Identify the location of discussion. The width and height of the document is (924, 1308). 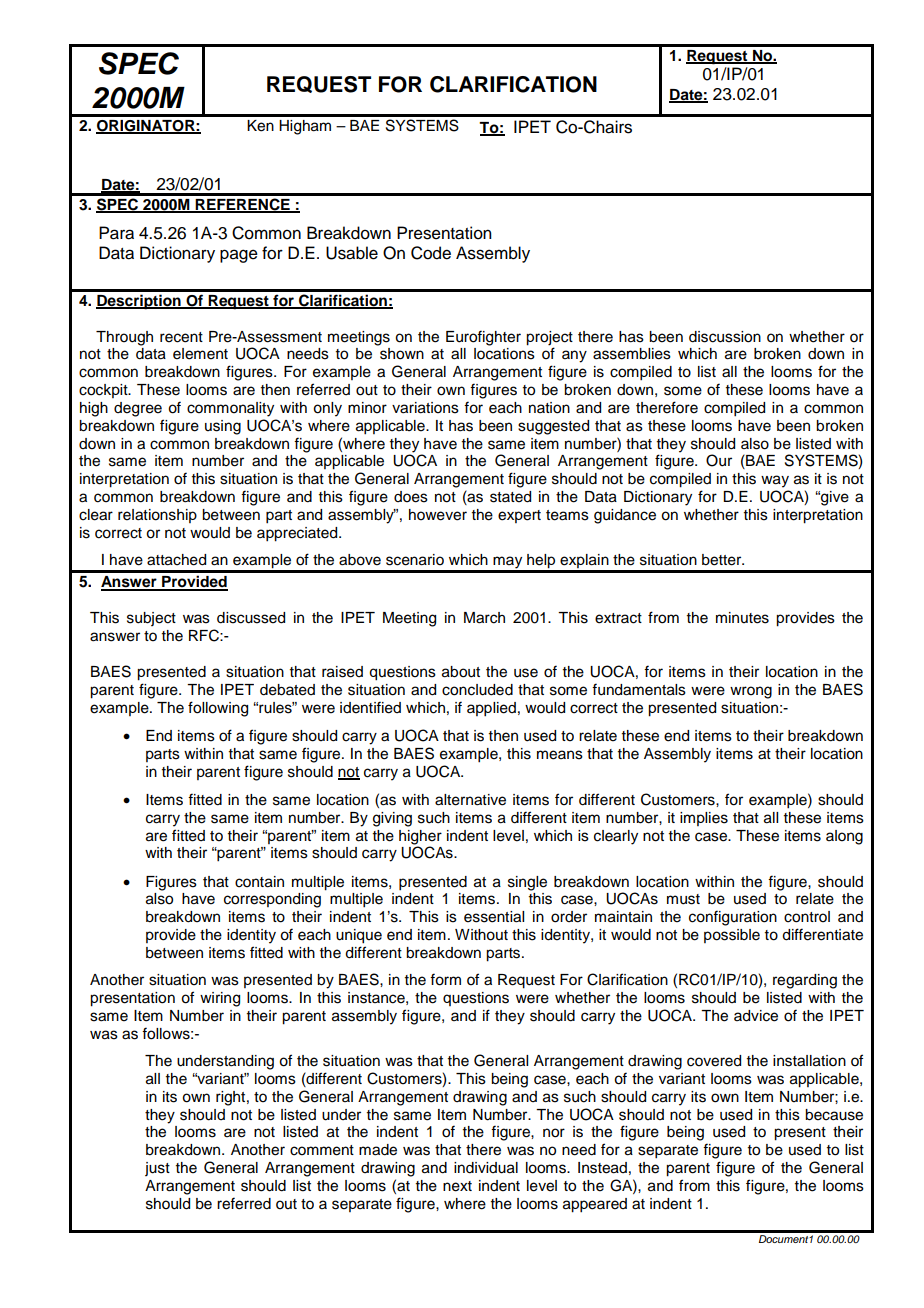
(725, 337).
